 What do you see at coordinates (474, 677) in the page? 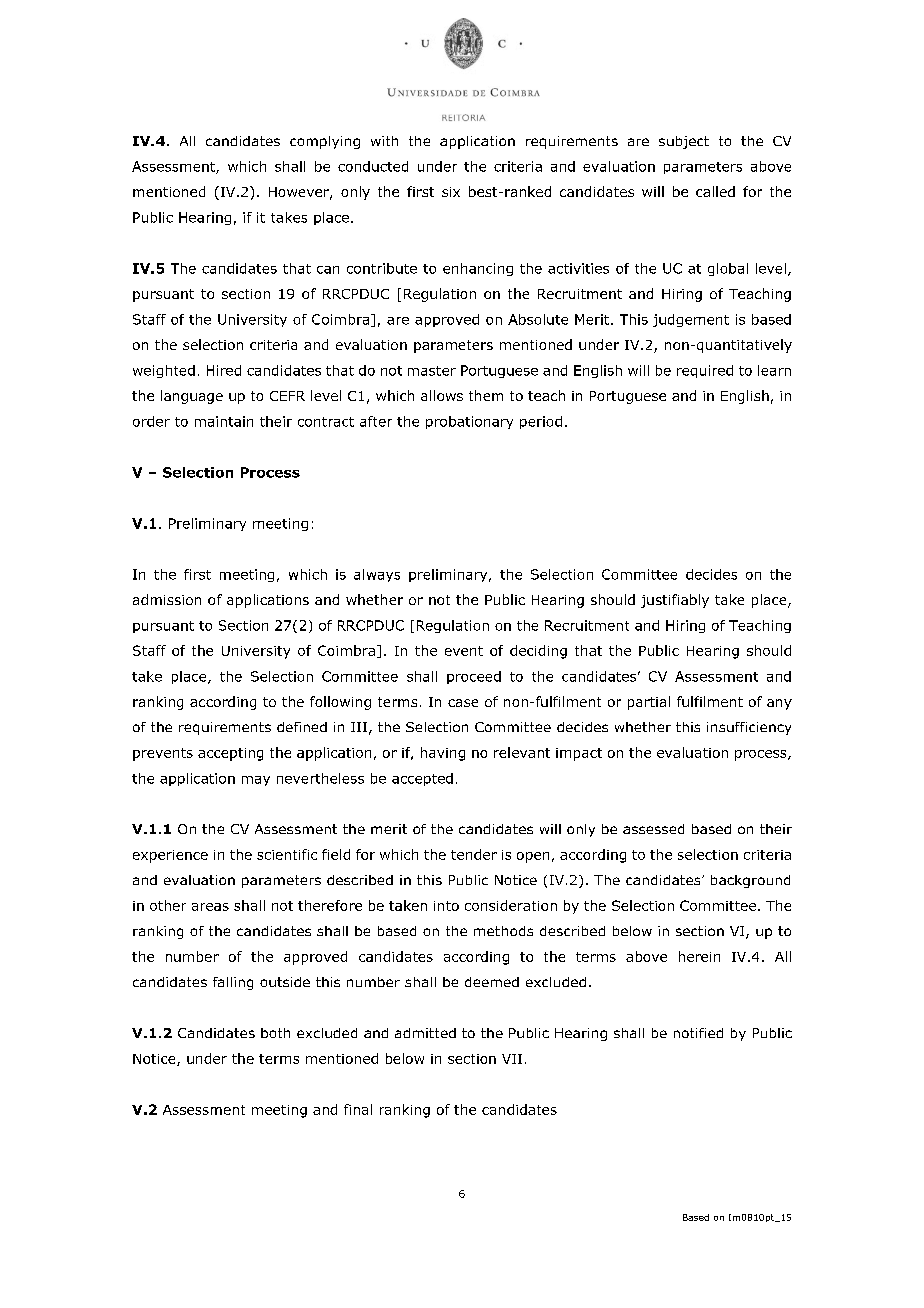
I see `proceed` at bounding box center [474, 677].
